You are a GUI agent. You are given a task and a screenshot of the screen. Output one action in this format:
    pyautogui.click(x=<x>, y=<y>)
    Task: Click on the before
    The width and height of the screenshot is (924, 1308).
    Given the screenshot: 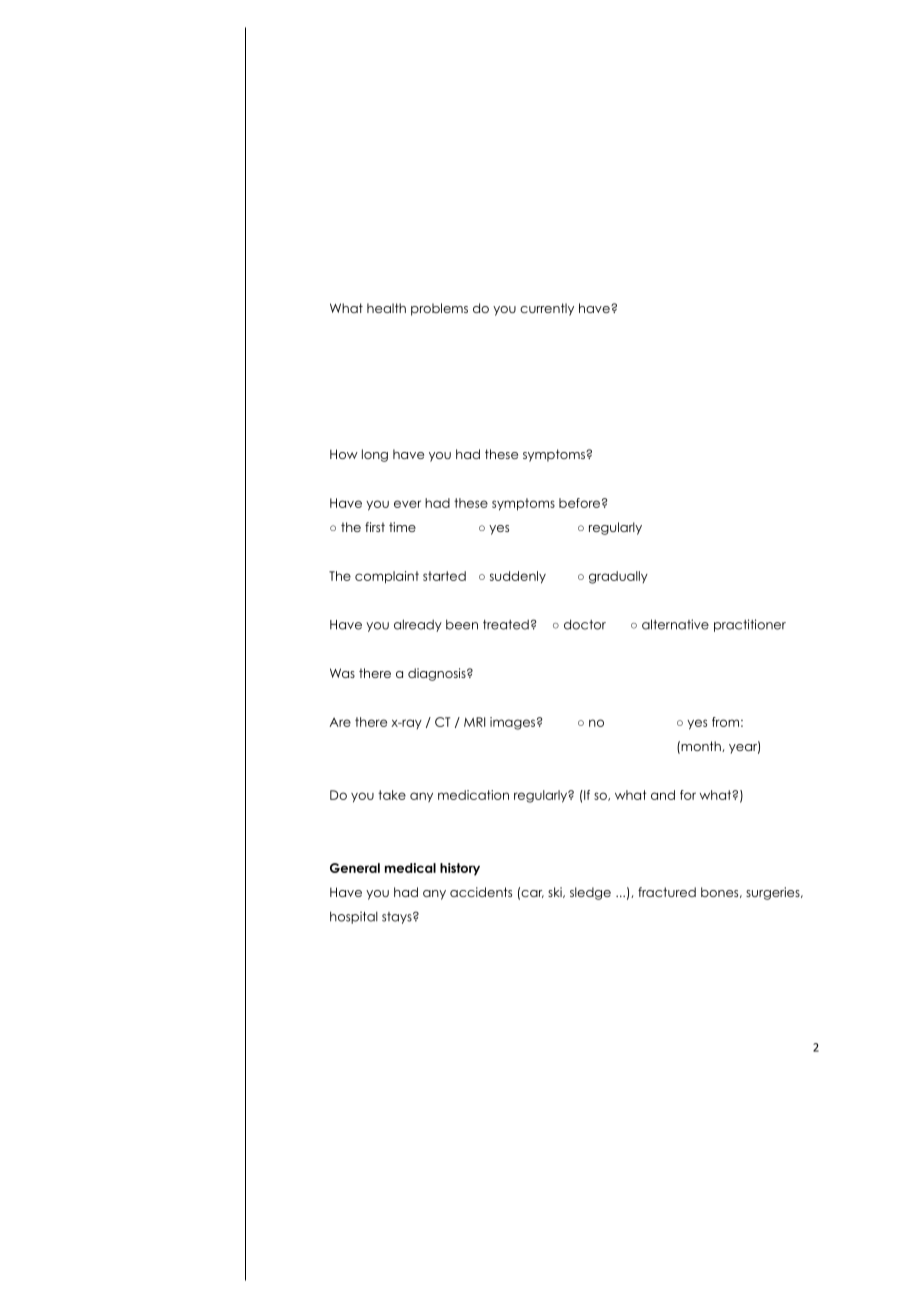 What is the action you would take?
    pyautogui.click(x=579, y=503)
